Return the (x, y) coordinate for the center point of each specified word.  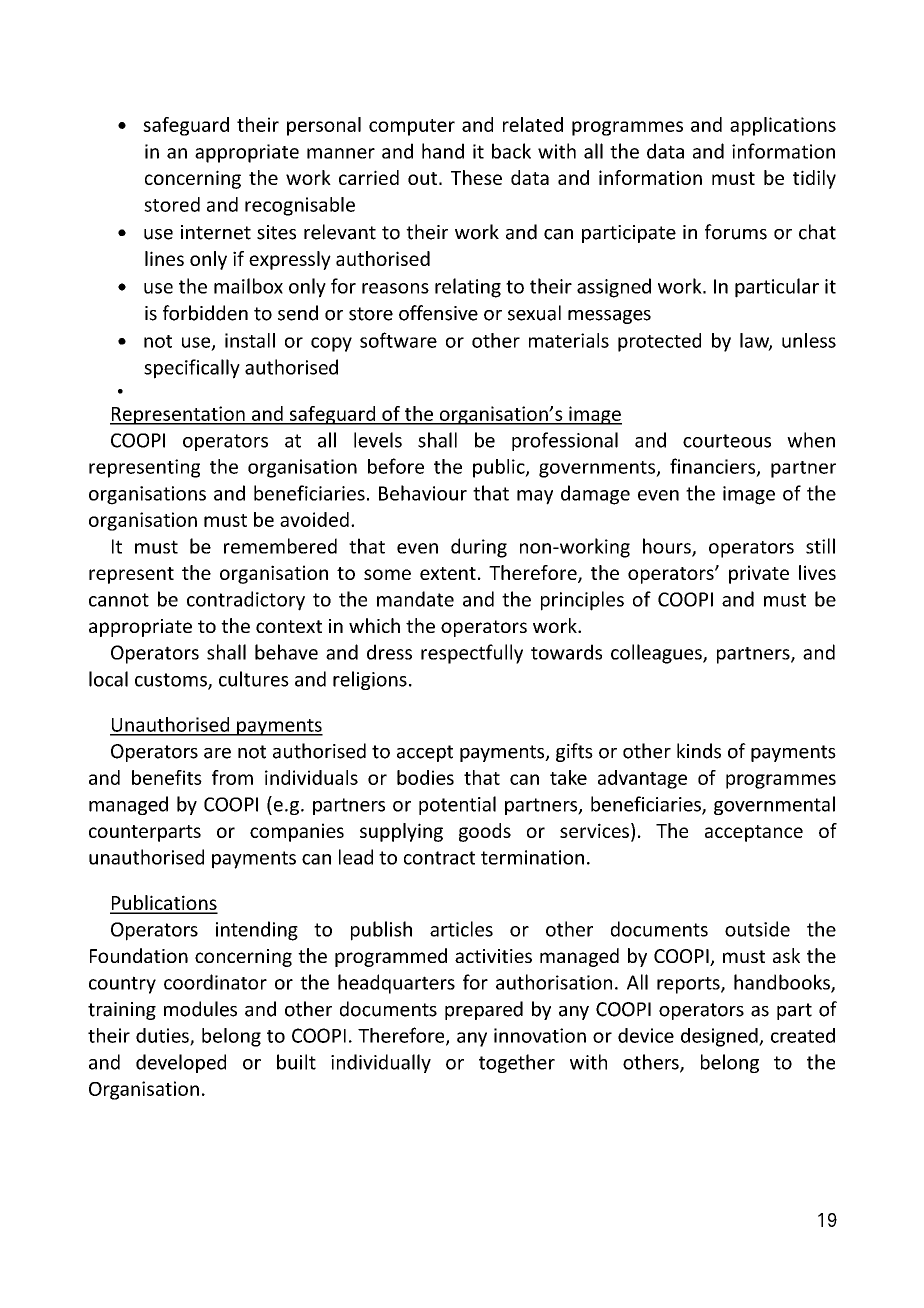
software (398, 340)
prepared (484, 1010)
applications (783, 126)
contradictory (246, 601)
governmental (774, 805)
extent (448, 573)
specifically (192, 369)
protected (659, 342)
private (759, 574)
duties (163, 1036)
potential (457, 805)
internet (216, 232)
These (476, 177)
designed (720, 1037)
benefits (167, 777)
